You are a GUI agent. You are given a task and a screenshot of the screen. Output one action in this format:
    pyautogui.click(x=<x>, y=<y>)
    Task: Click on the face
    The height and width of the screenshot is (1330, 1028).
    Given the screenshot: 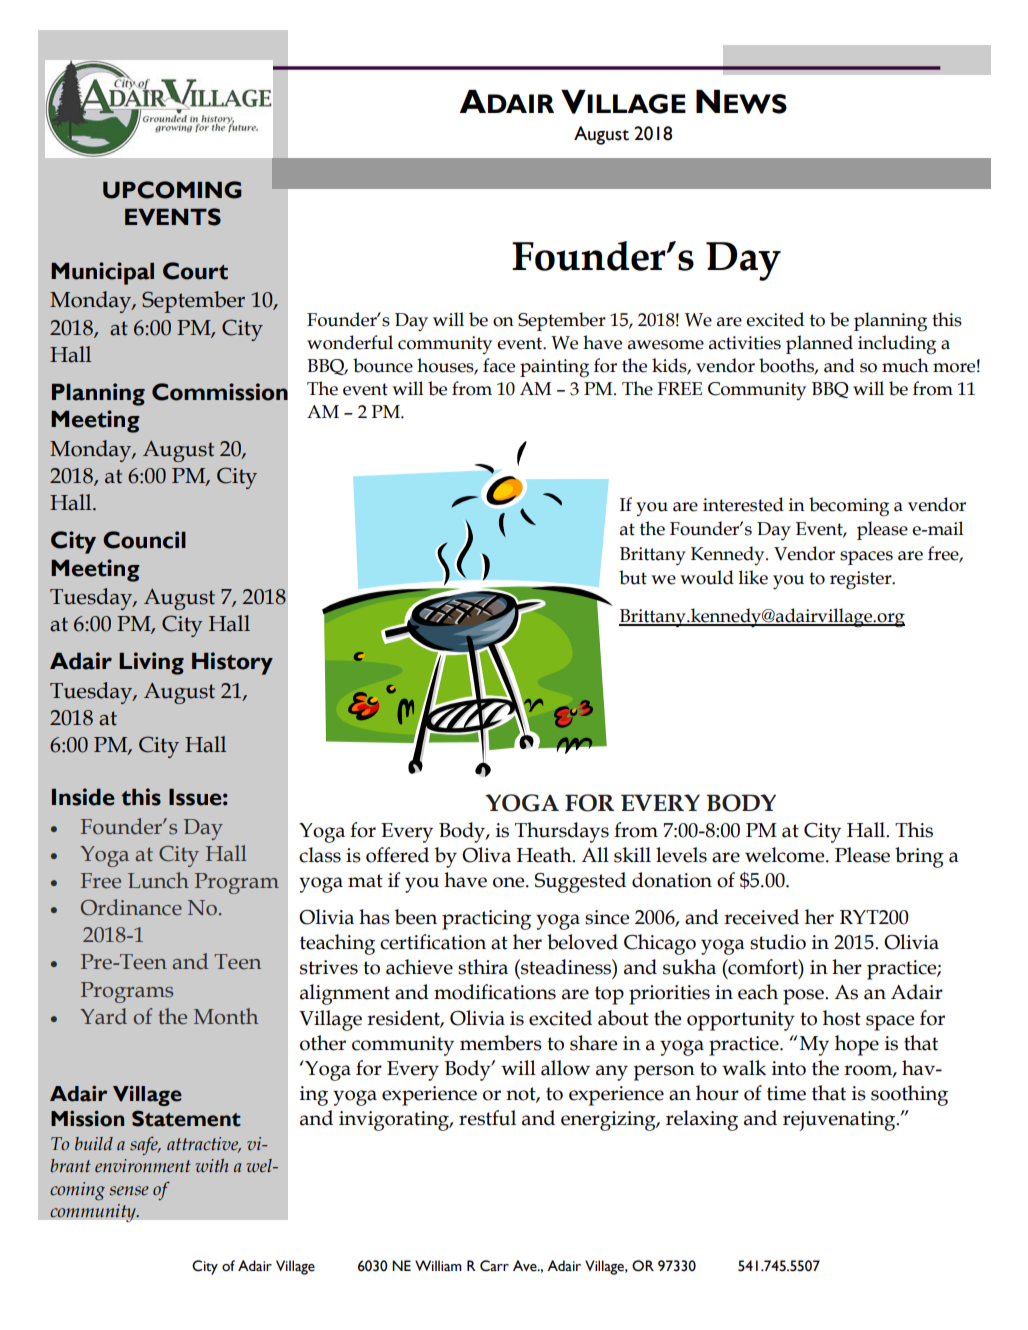 What is the action you would take?
    pyautogui.click(x=499, y=365)
